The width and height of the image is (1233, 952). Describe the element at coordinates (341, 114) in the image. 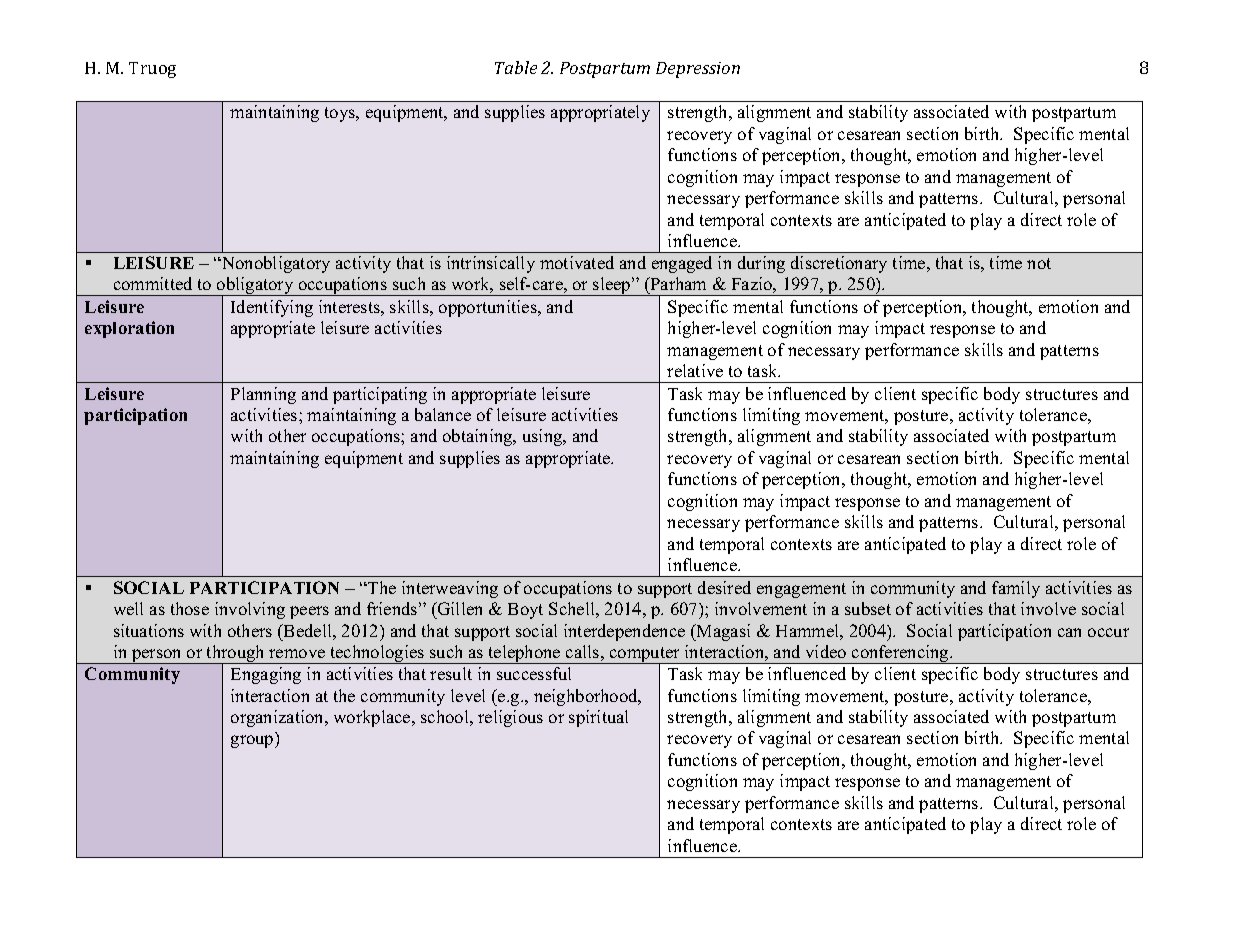

I see `toys` at that location.
